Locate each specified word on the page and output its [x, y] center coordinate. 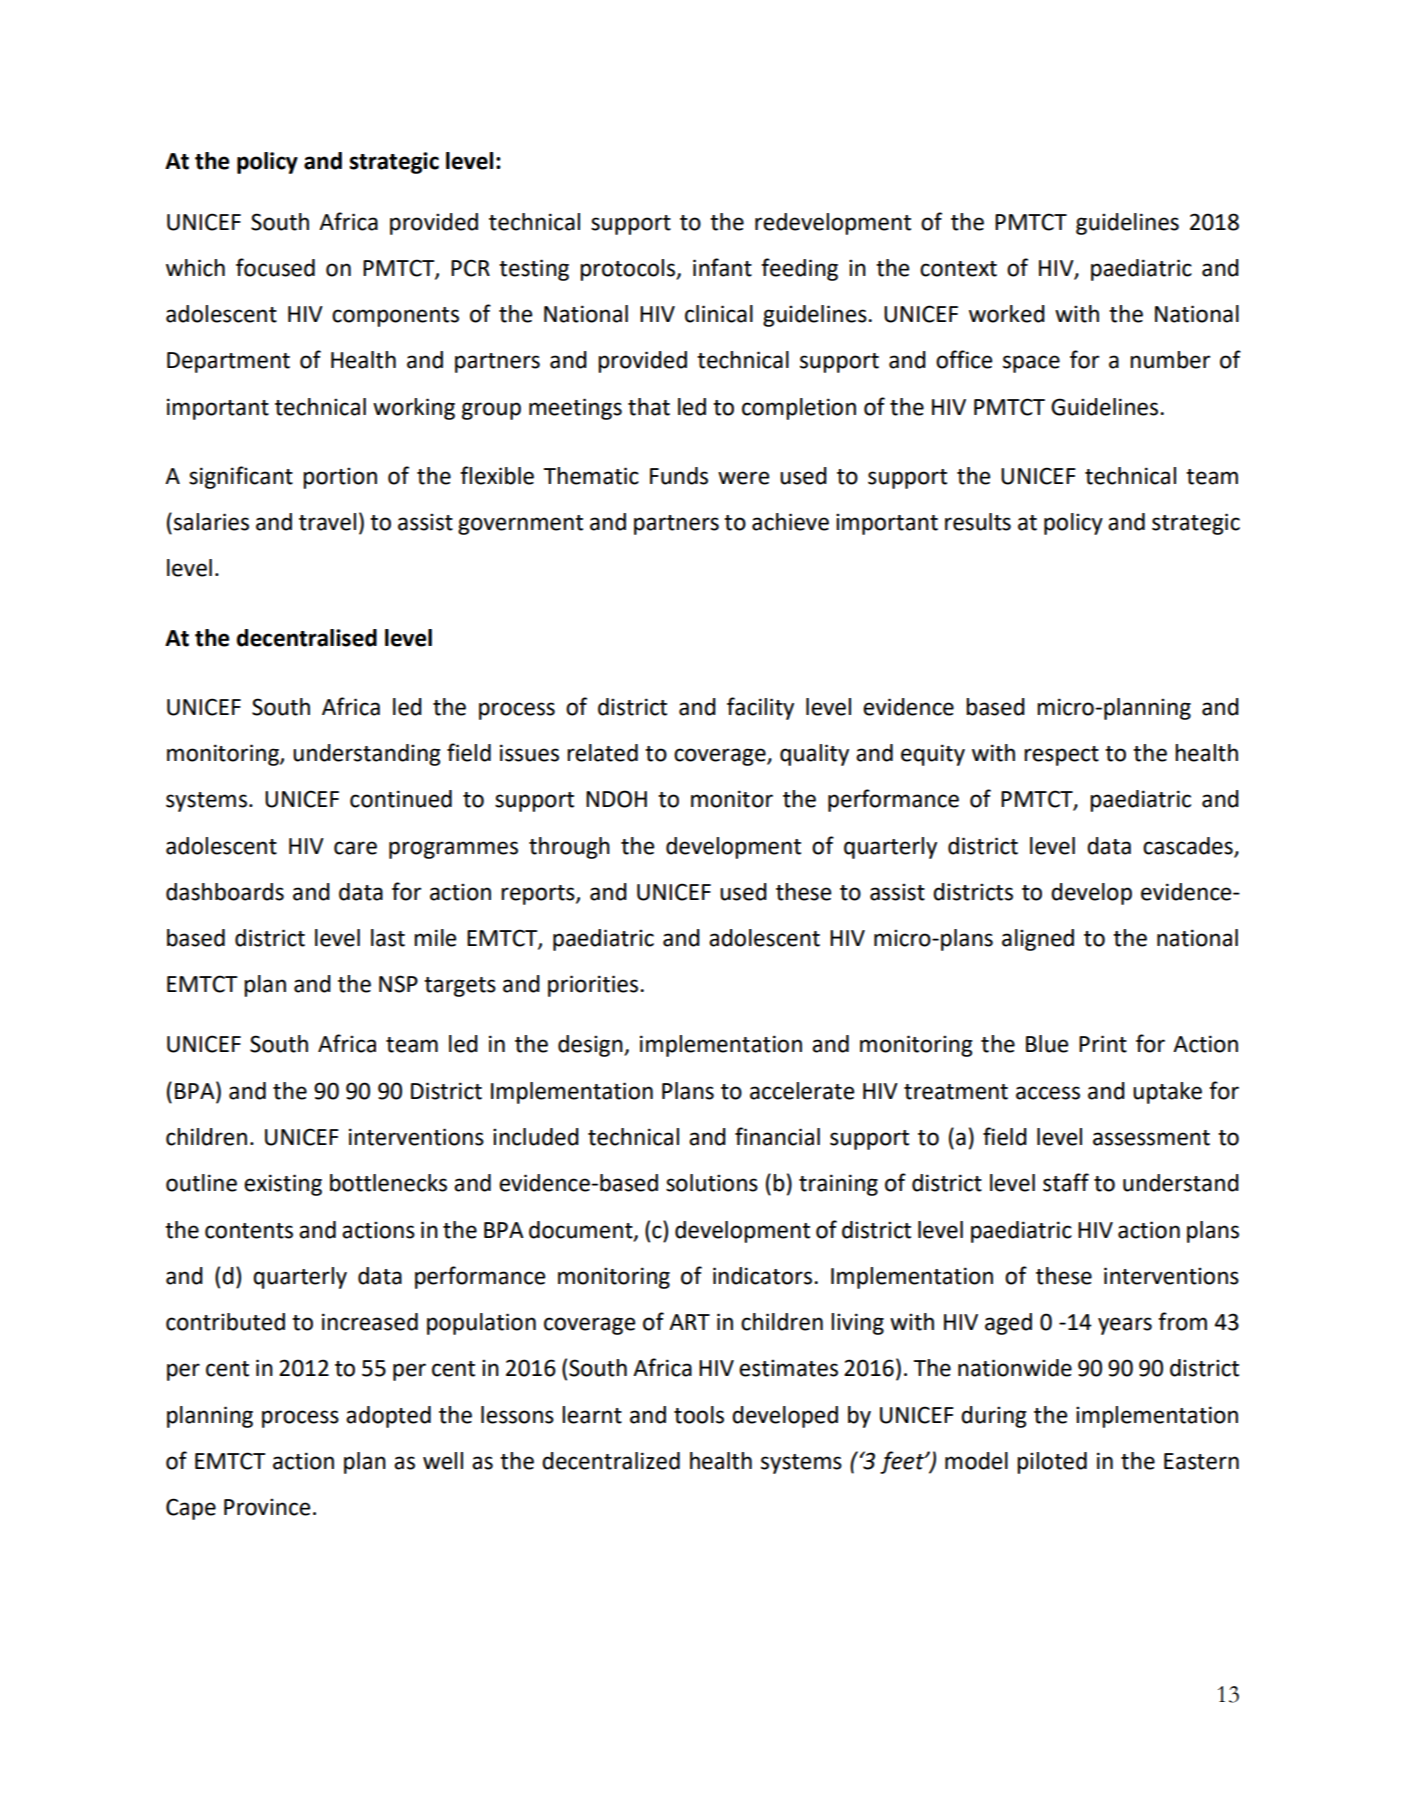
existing [283, 1185]
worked [1007, 314]
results [978, 522]
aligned [1038, 940]
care [355, 848]
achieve [790, 522]
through [569, 848]
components [395, 317]
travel [327, 522]
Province [267, 1507]
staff [1066, 1182]
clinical [719, 314]
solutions [712, 1183]
